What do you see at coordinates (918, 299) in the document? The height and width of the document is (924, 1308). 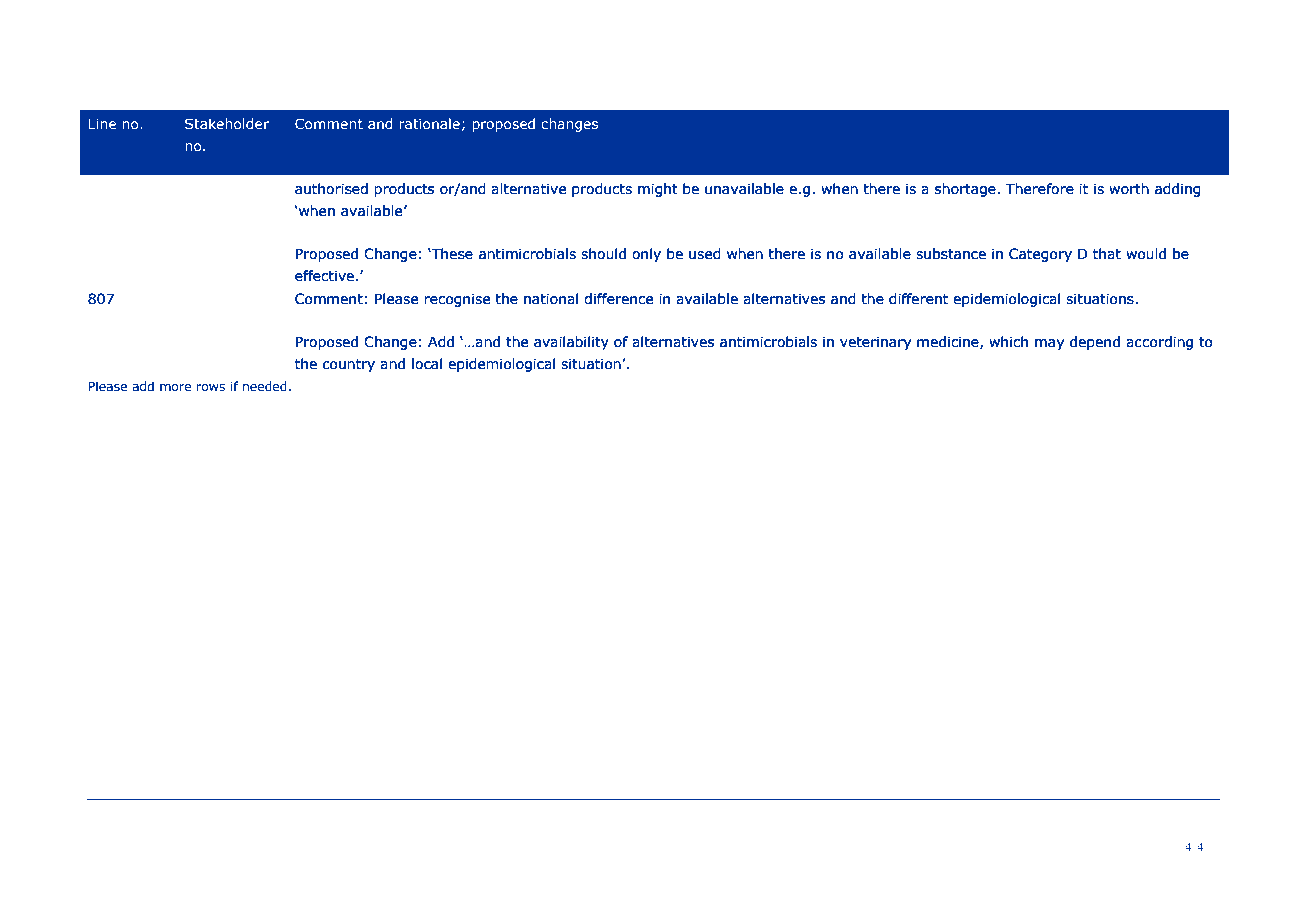 I see `different` at bounding box center [918, 299].
